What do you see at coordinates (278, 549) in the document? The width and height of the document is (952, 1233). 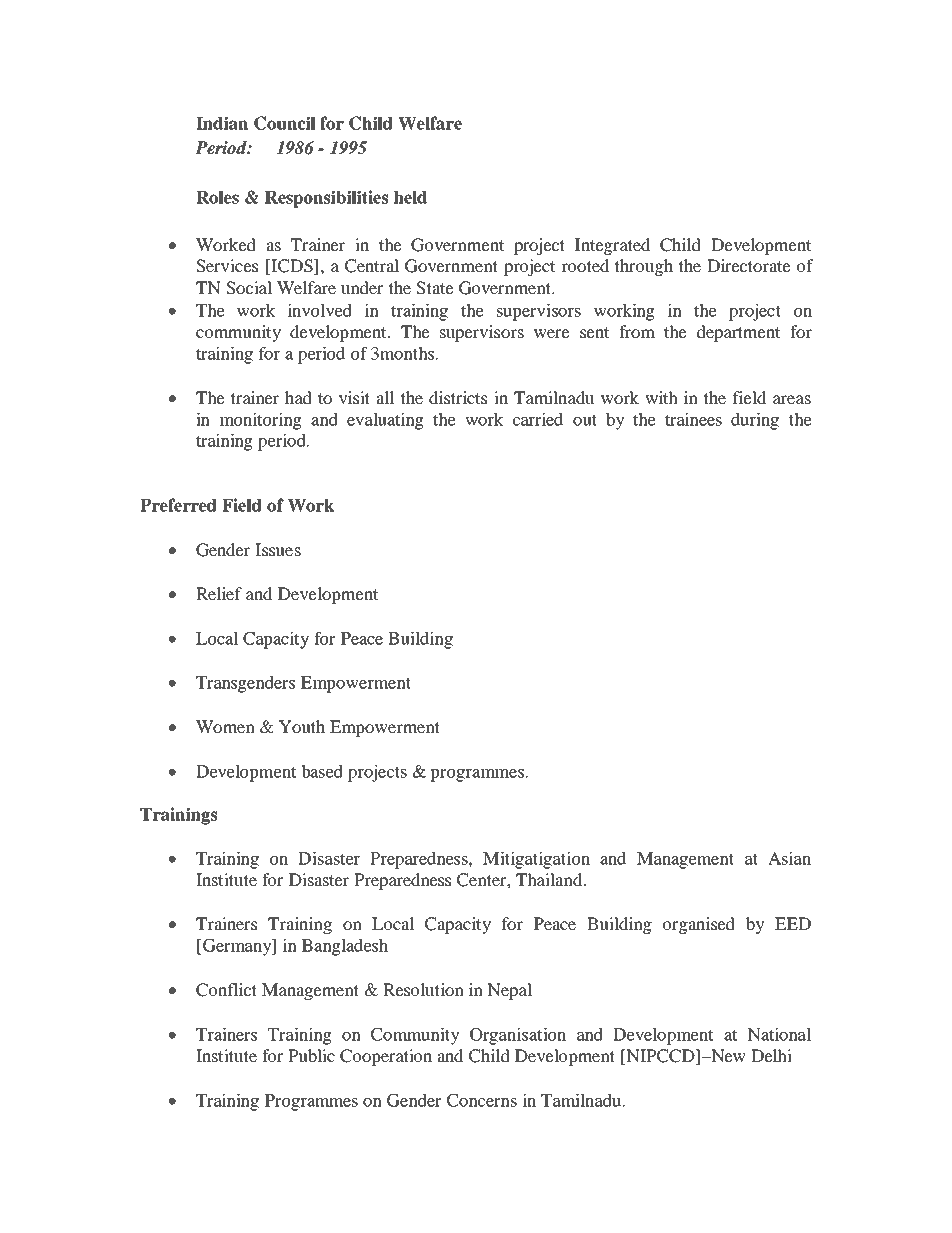 I see `Issues` at bounding box center [278, 549].
